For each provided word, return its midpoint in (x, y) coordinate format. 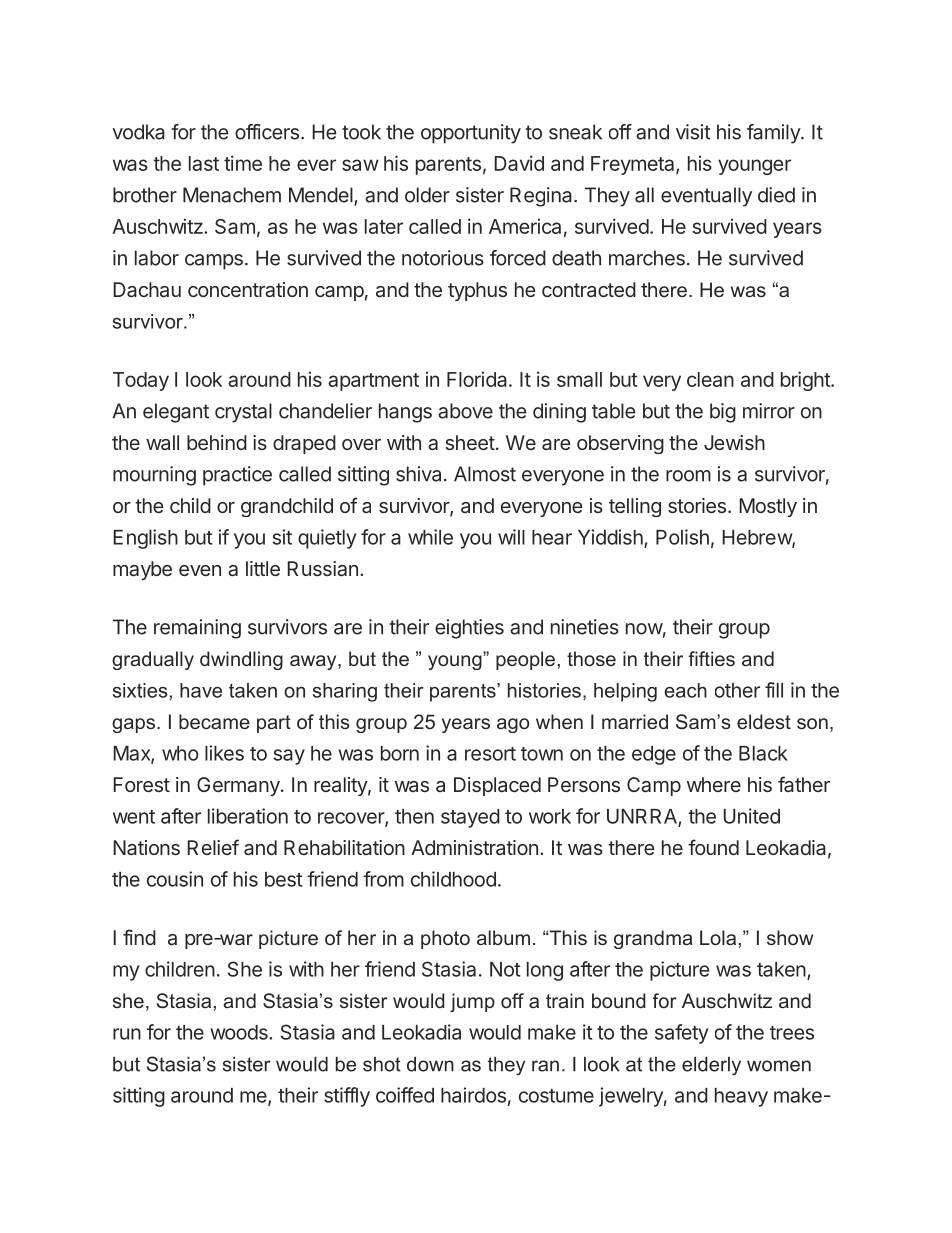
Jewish (734, 442)
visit (693, 132)
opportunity (471, 134)
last (204, 163)
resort (490, 754)
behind (217, 442)
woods (240, 1032)
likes (224, 753)
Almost (485, 474)
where (714, 784)
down (430, 1064)
